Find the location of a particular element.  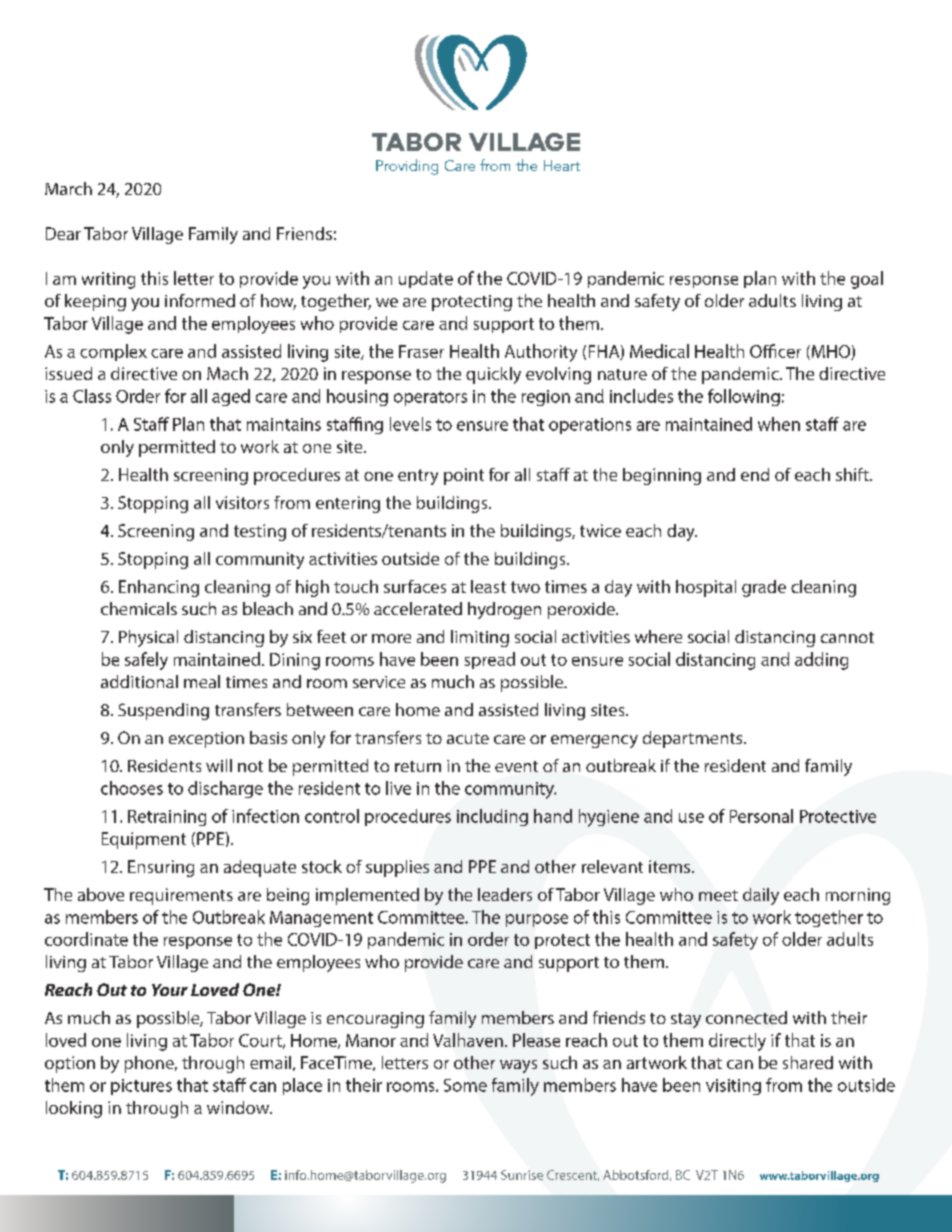

daily is located at coordinates (761, 896).
